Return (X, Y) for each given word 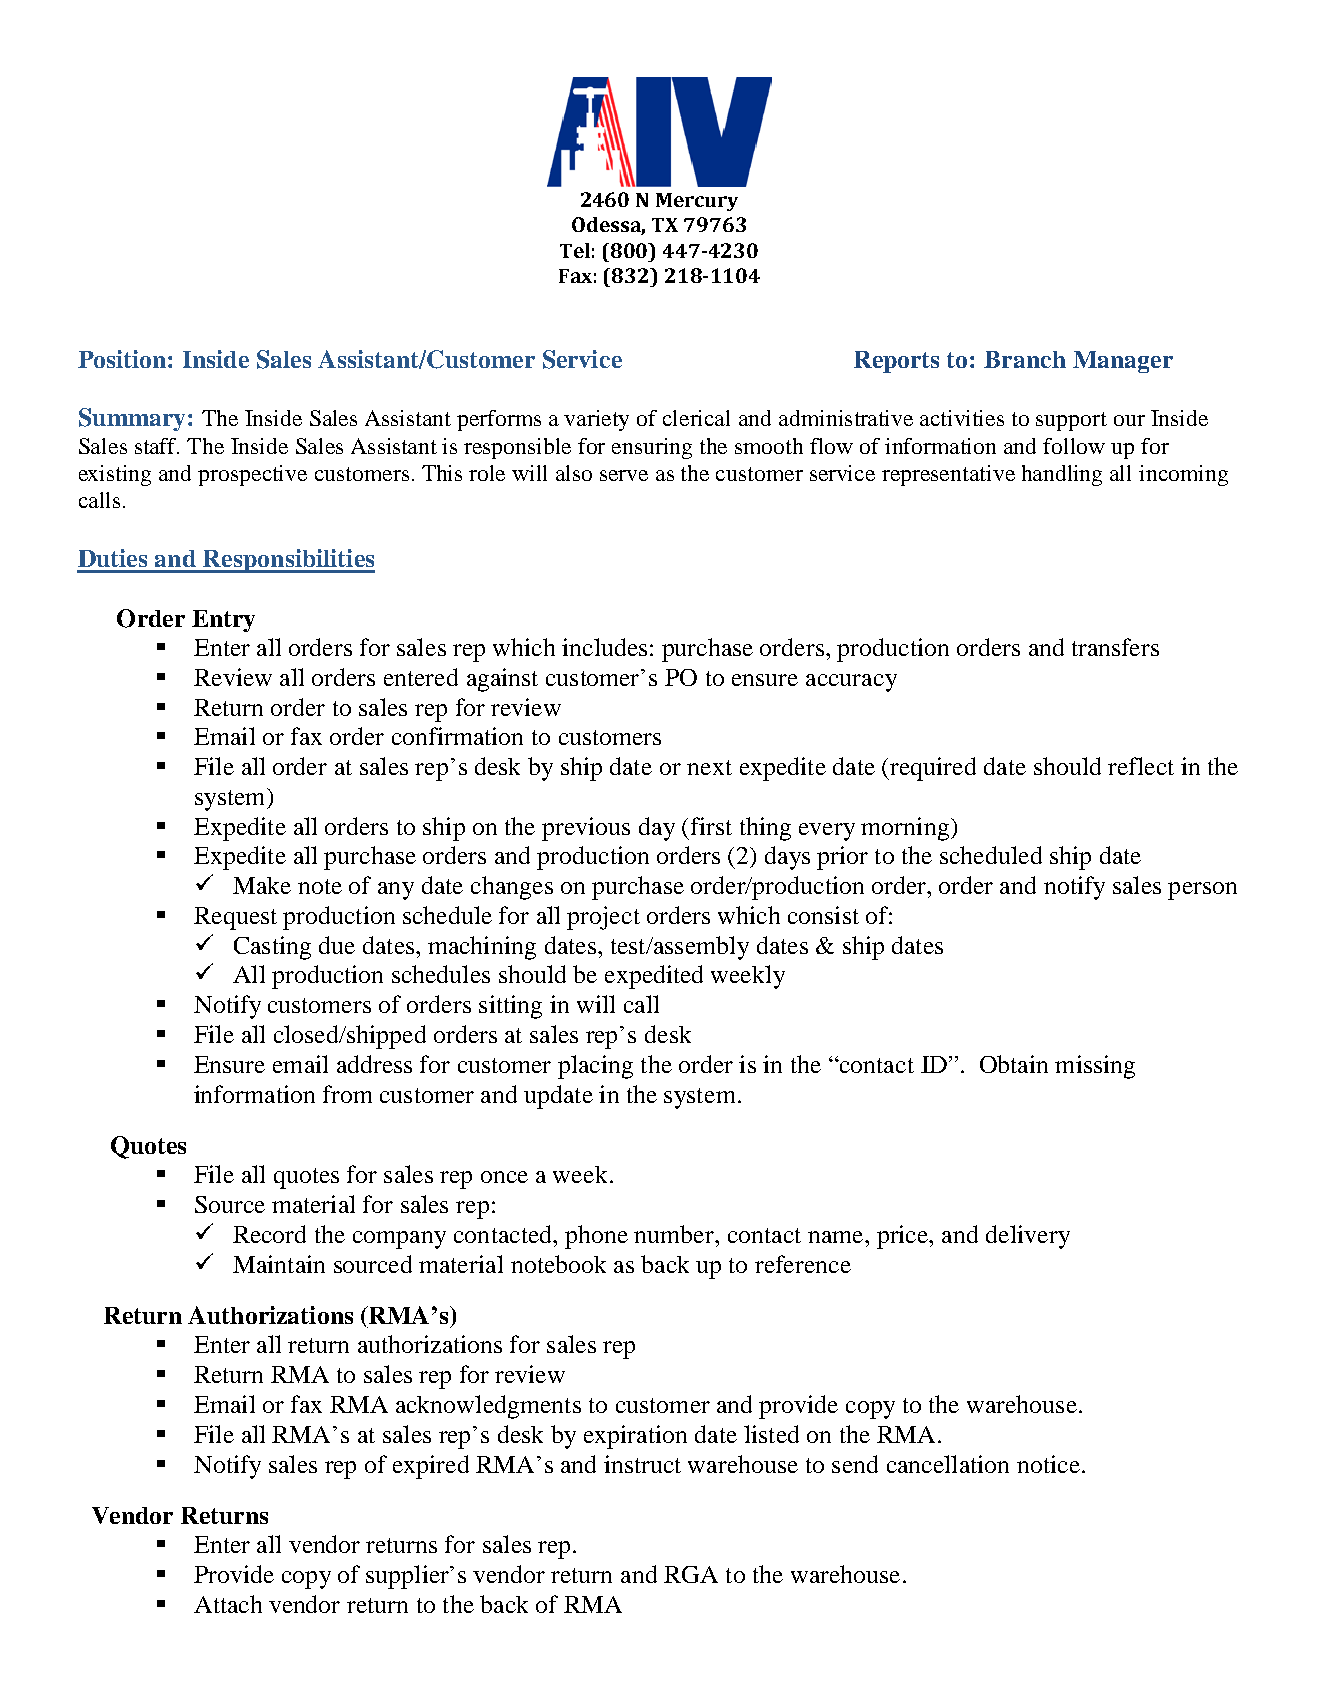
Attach (228, 1604)
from (347, 1094)
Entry (223, 621)
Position (122, 359)
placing (595, 1067)
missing (1095, 1067)
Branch (1025, 359)
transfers (1115, 647)
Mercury (697, 202)
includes (604, 647)
